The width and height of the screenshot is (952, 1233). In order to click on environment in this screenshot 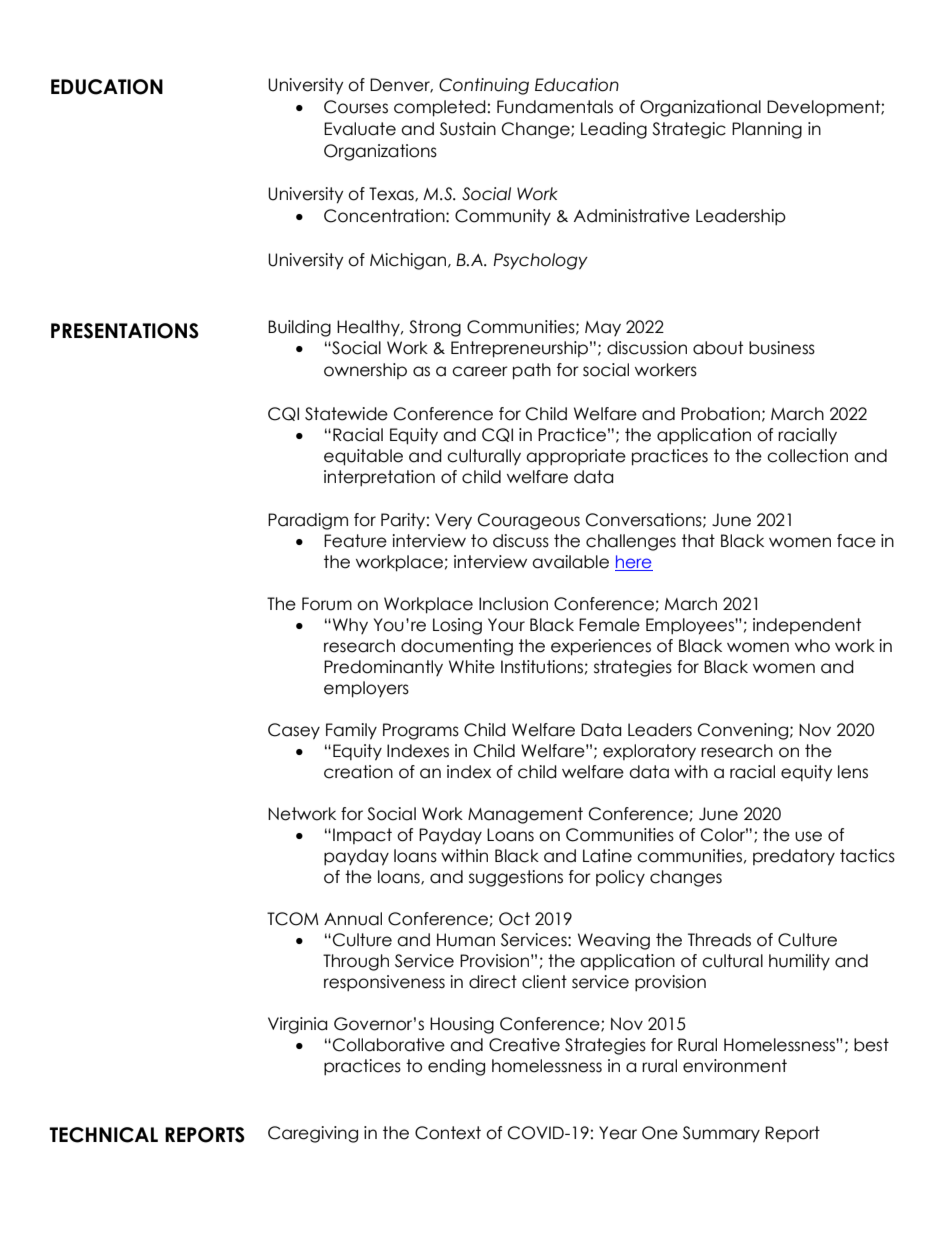, I will do `click(735, 1066)`.
